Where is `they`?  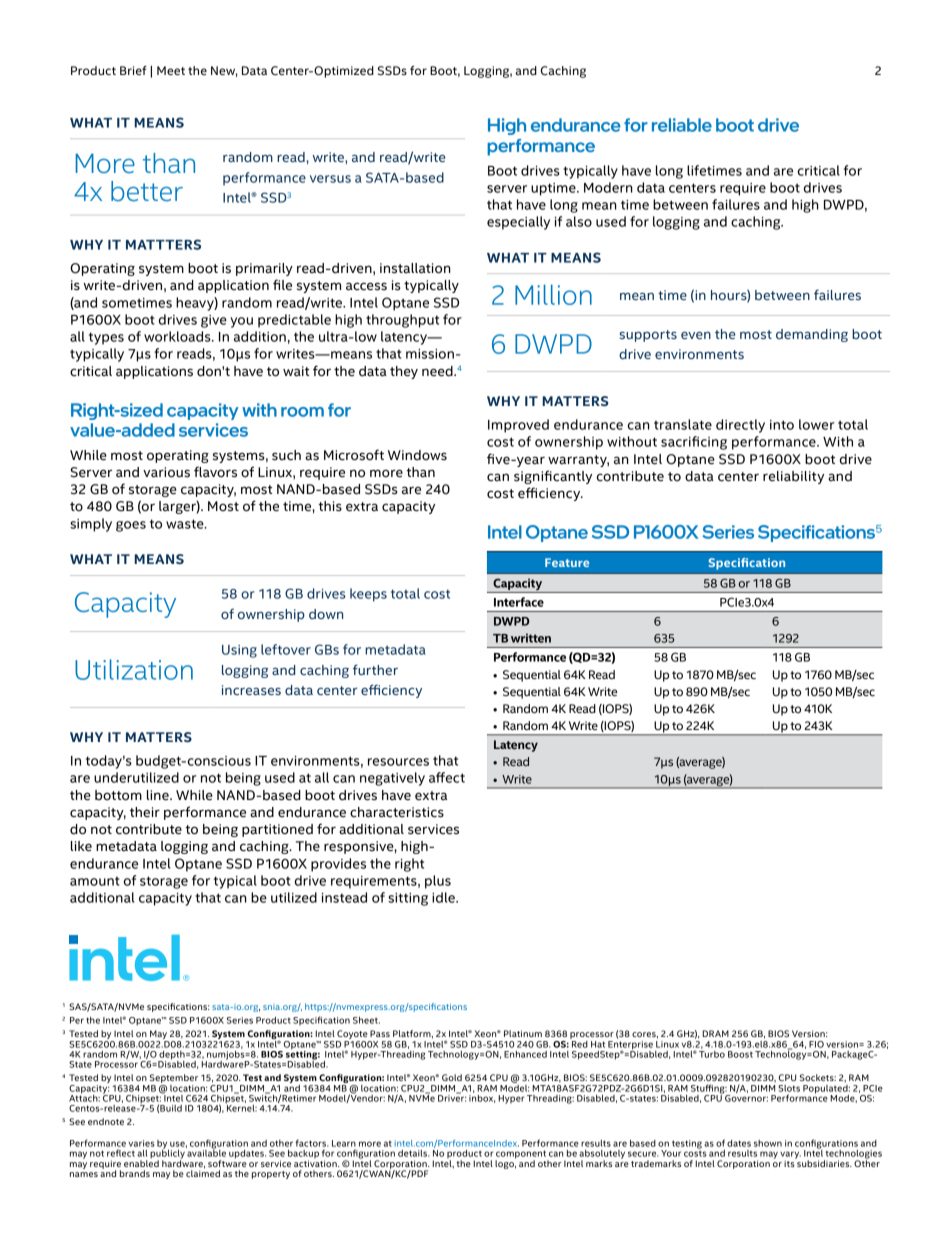 they is located at coordinates (404, 372).
